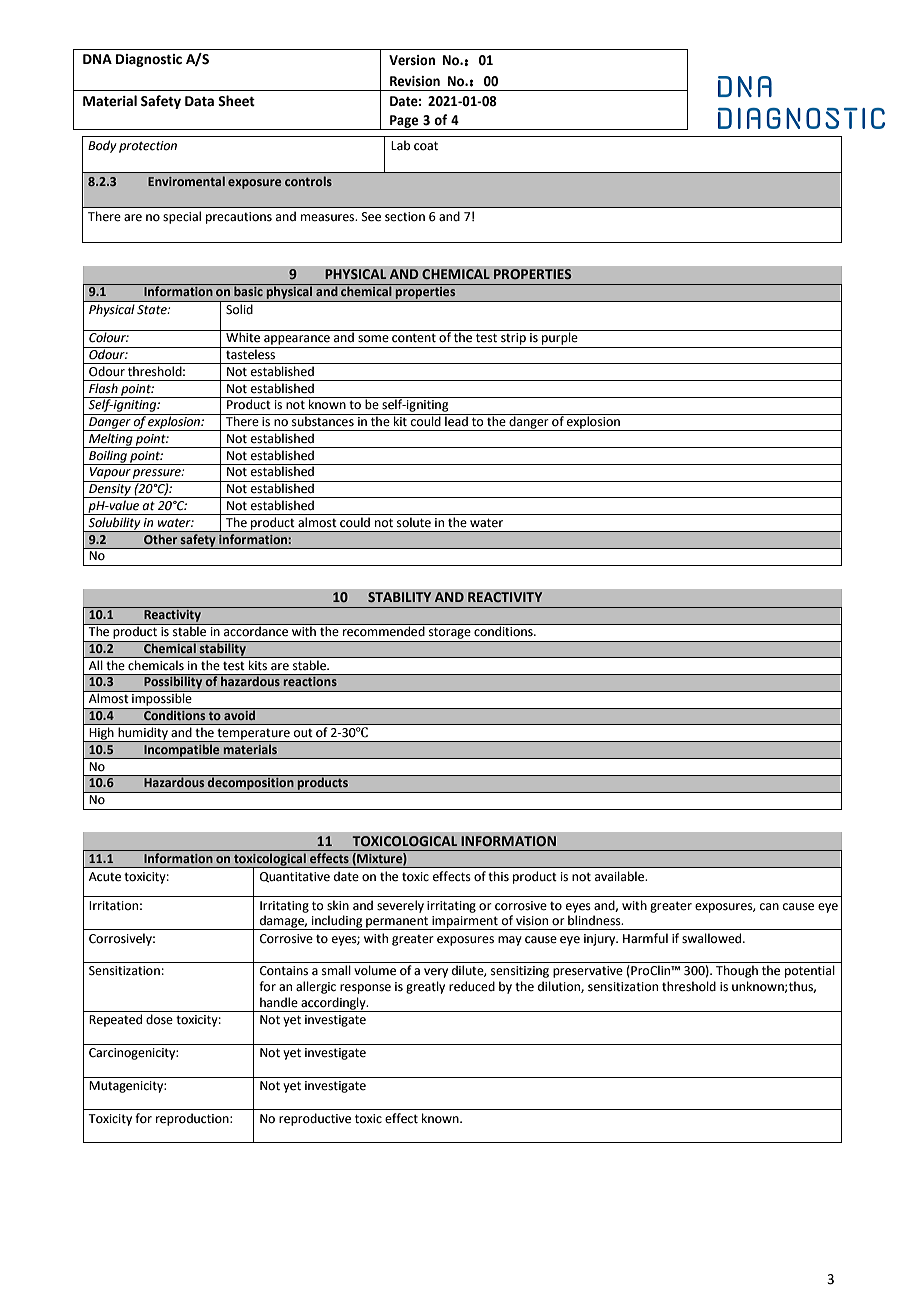 The height and width of the screenshot is (1307, 924). What do you see at coordinates (110, 491) in the screenshot?
I see `Density` at bounding box center [110, 491].
